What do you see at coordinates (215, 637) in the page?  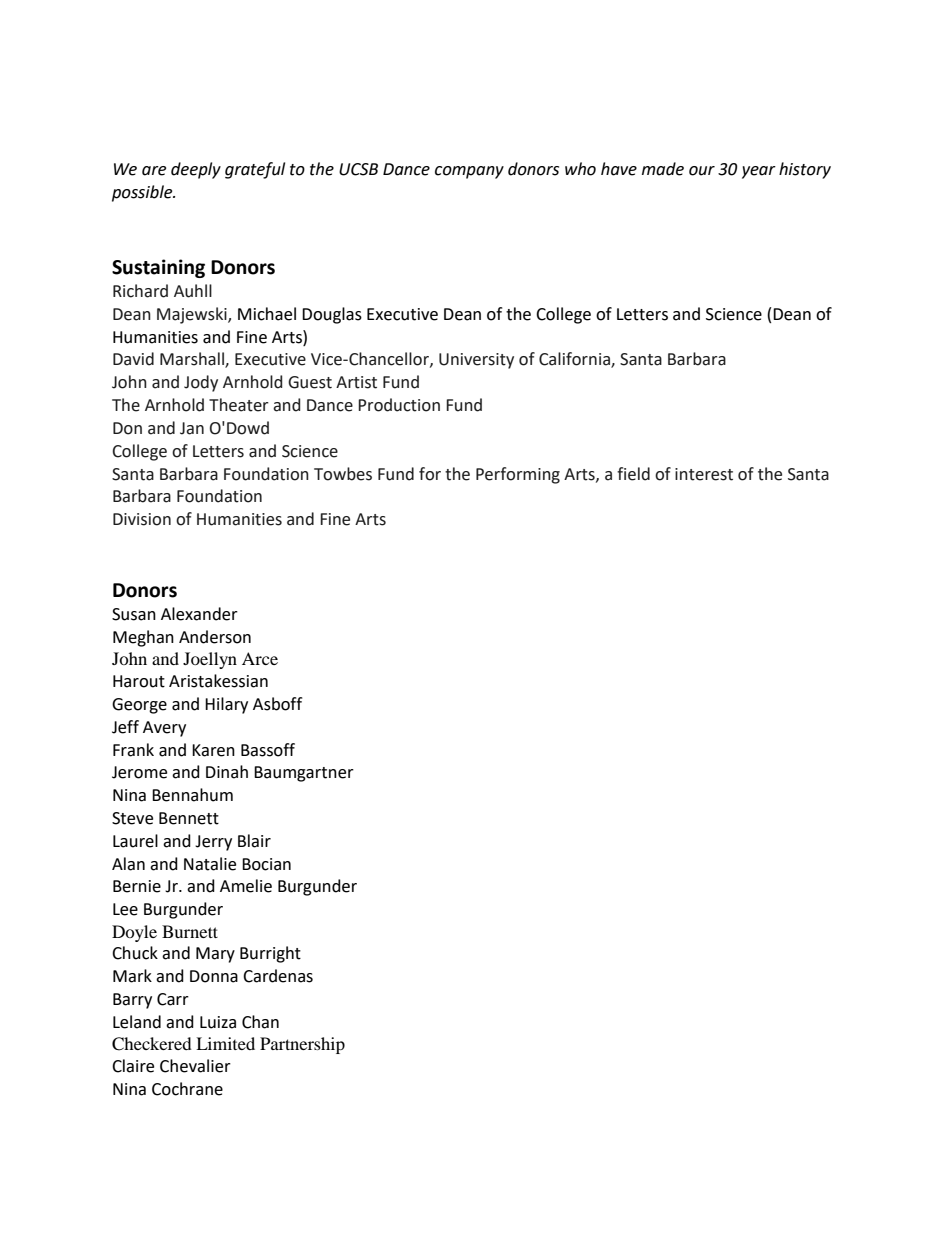 I see `Anderson` at bounding box center [215, 637].
